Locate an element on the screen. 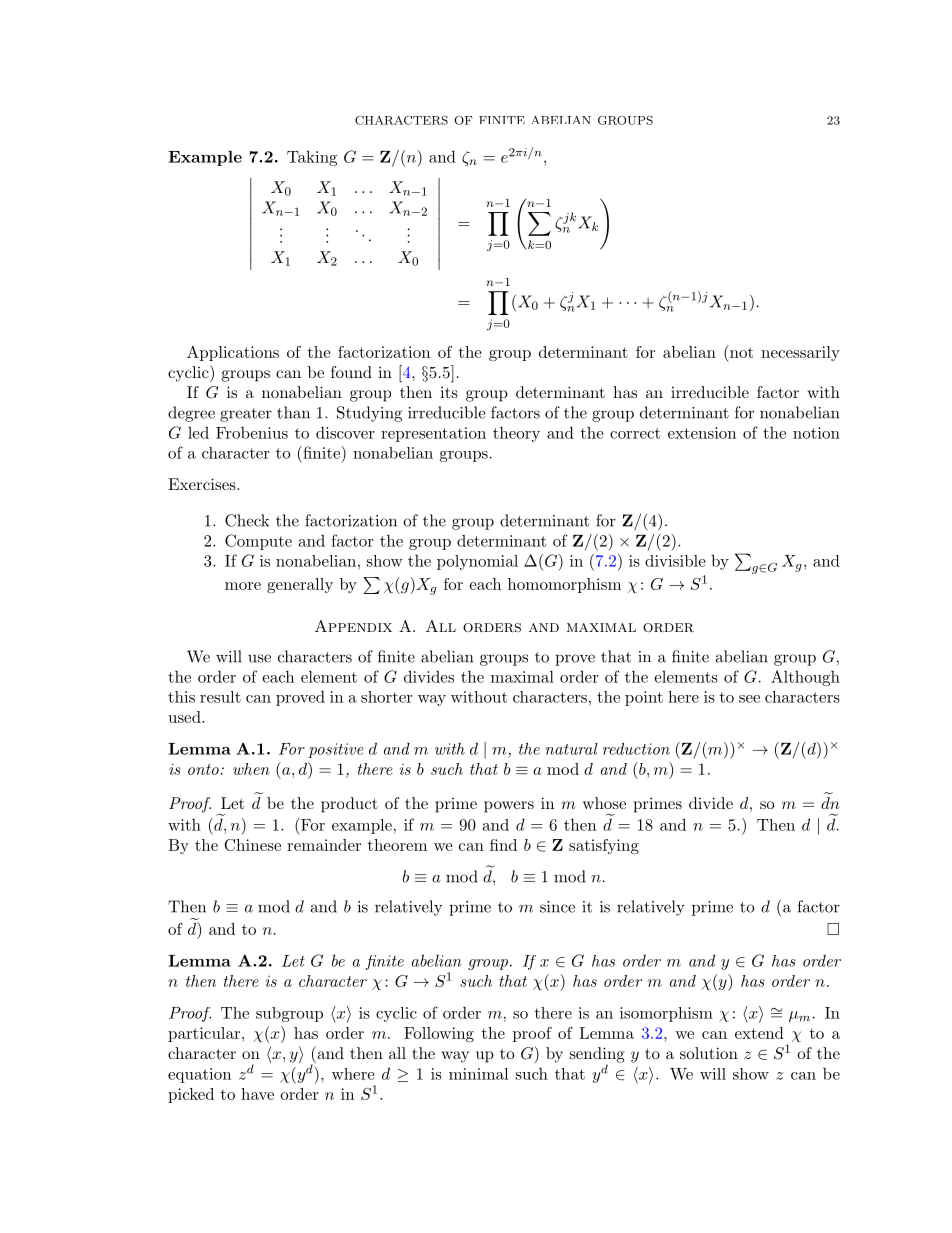 Image resolution: width=952 pixels, height=1233 pixels. have is located at coordinates (257, 1094).
